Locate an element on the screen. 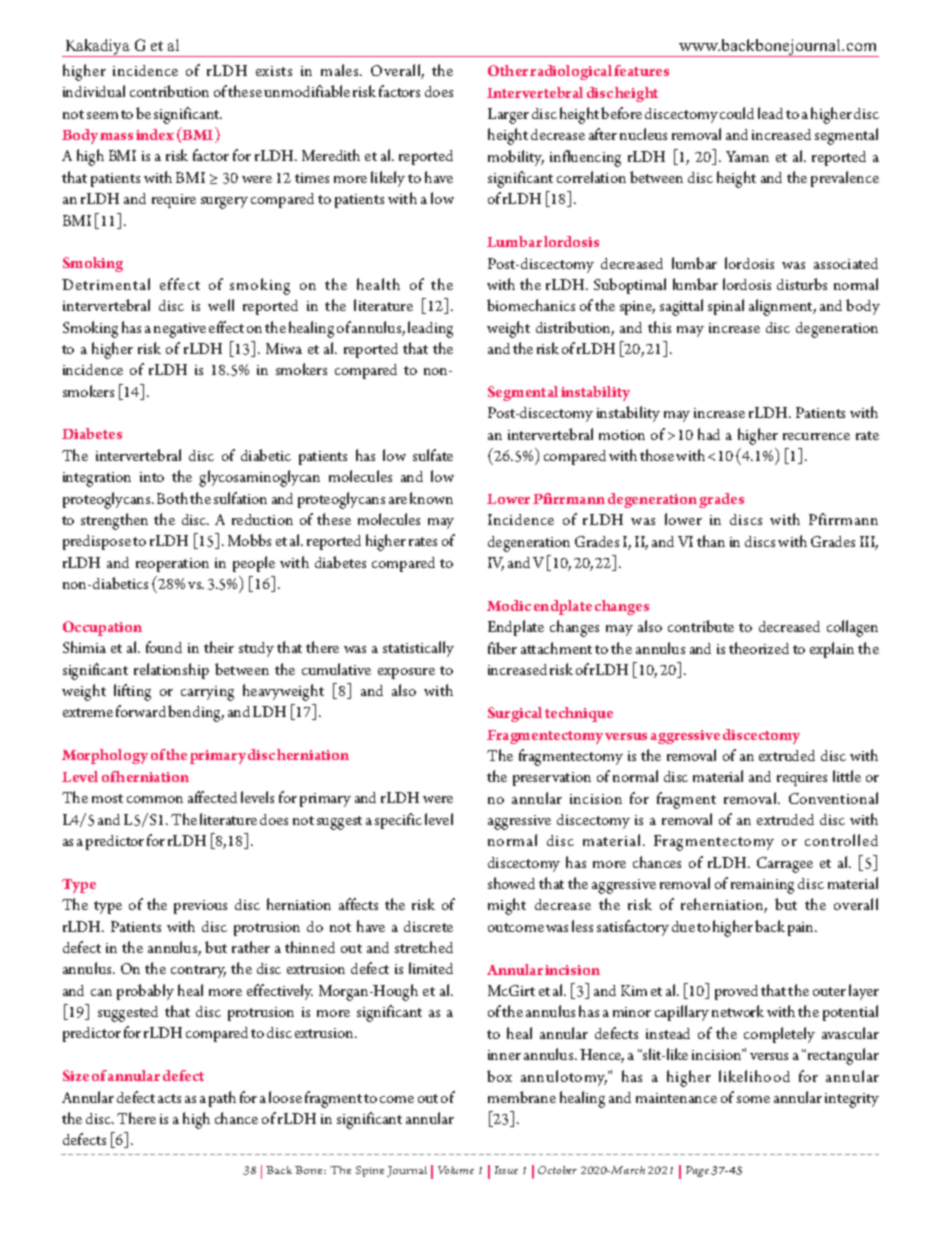 This screenshot has height=1233, width=952. Larger is located at coordinates (508, 116).
